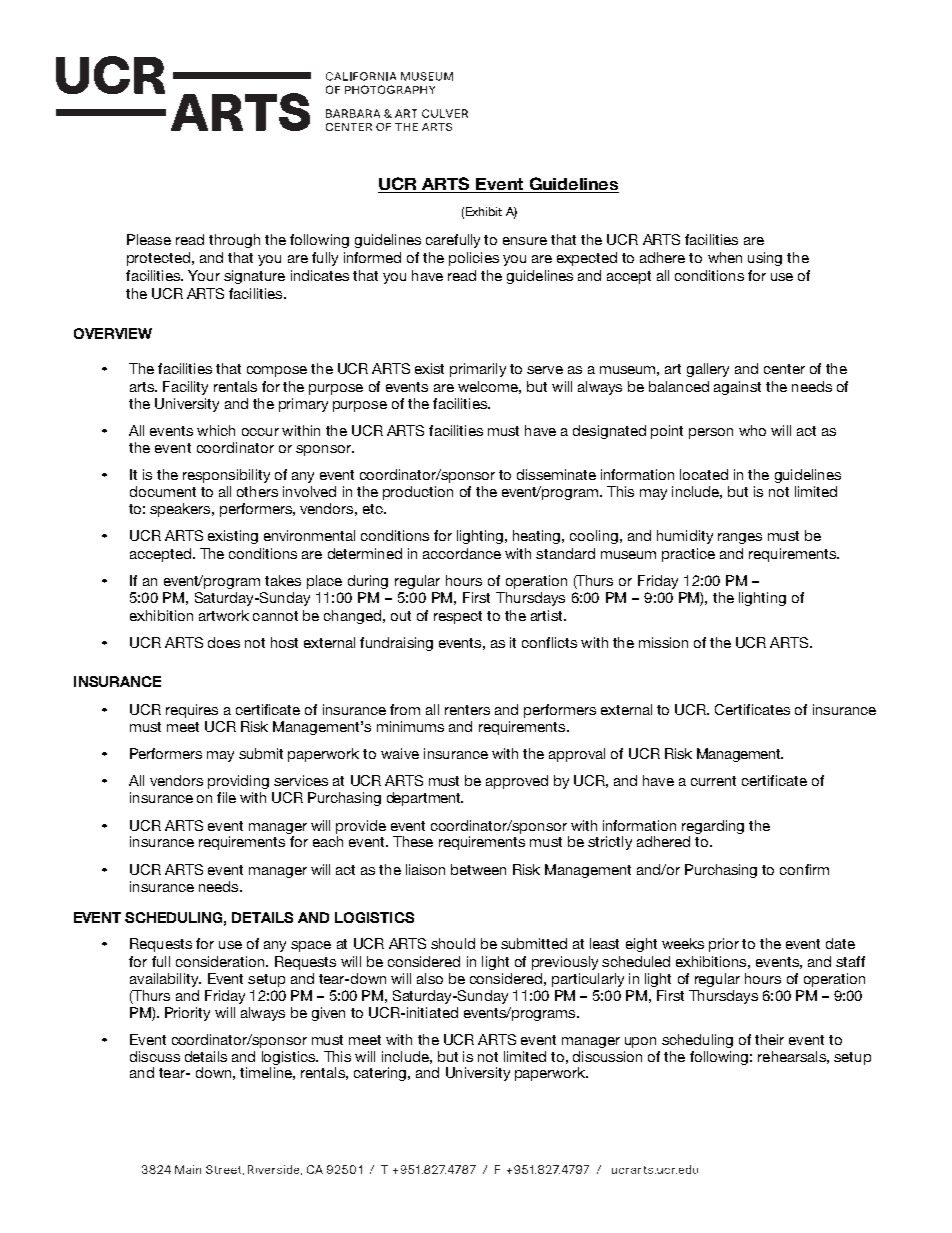 This page has height=1233, width=952. What do you see at coordinates (224, 642) in the page?
I see `does` at bounding box center [224, 642].
